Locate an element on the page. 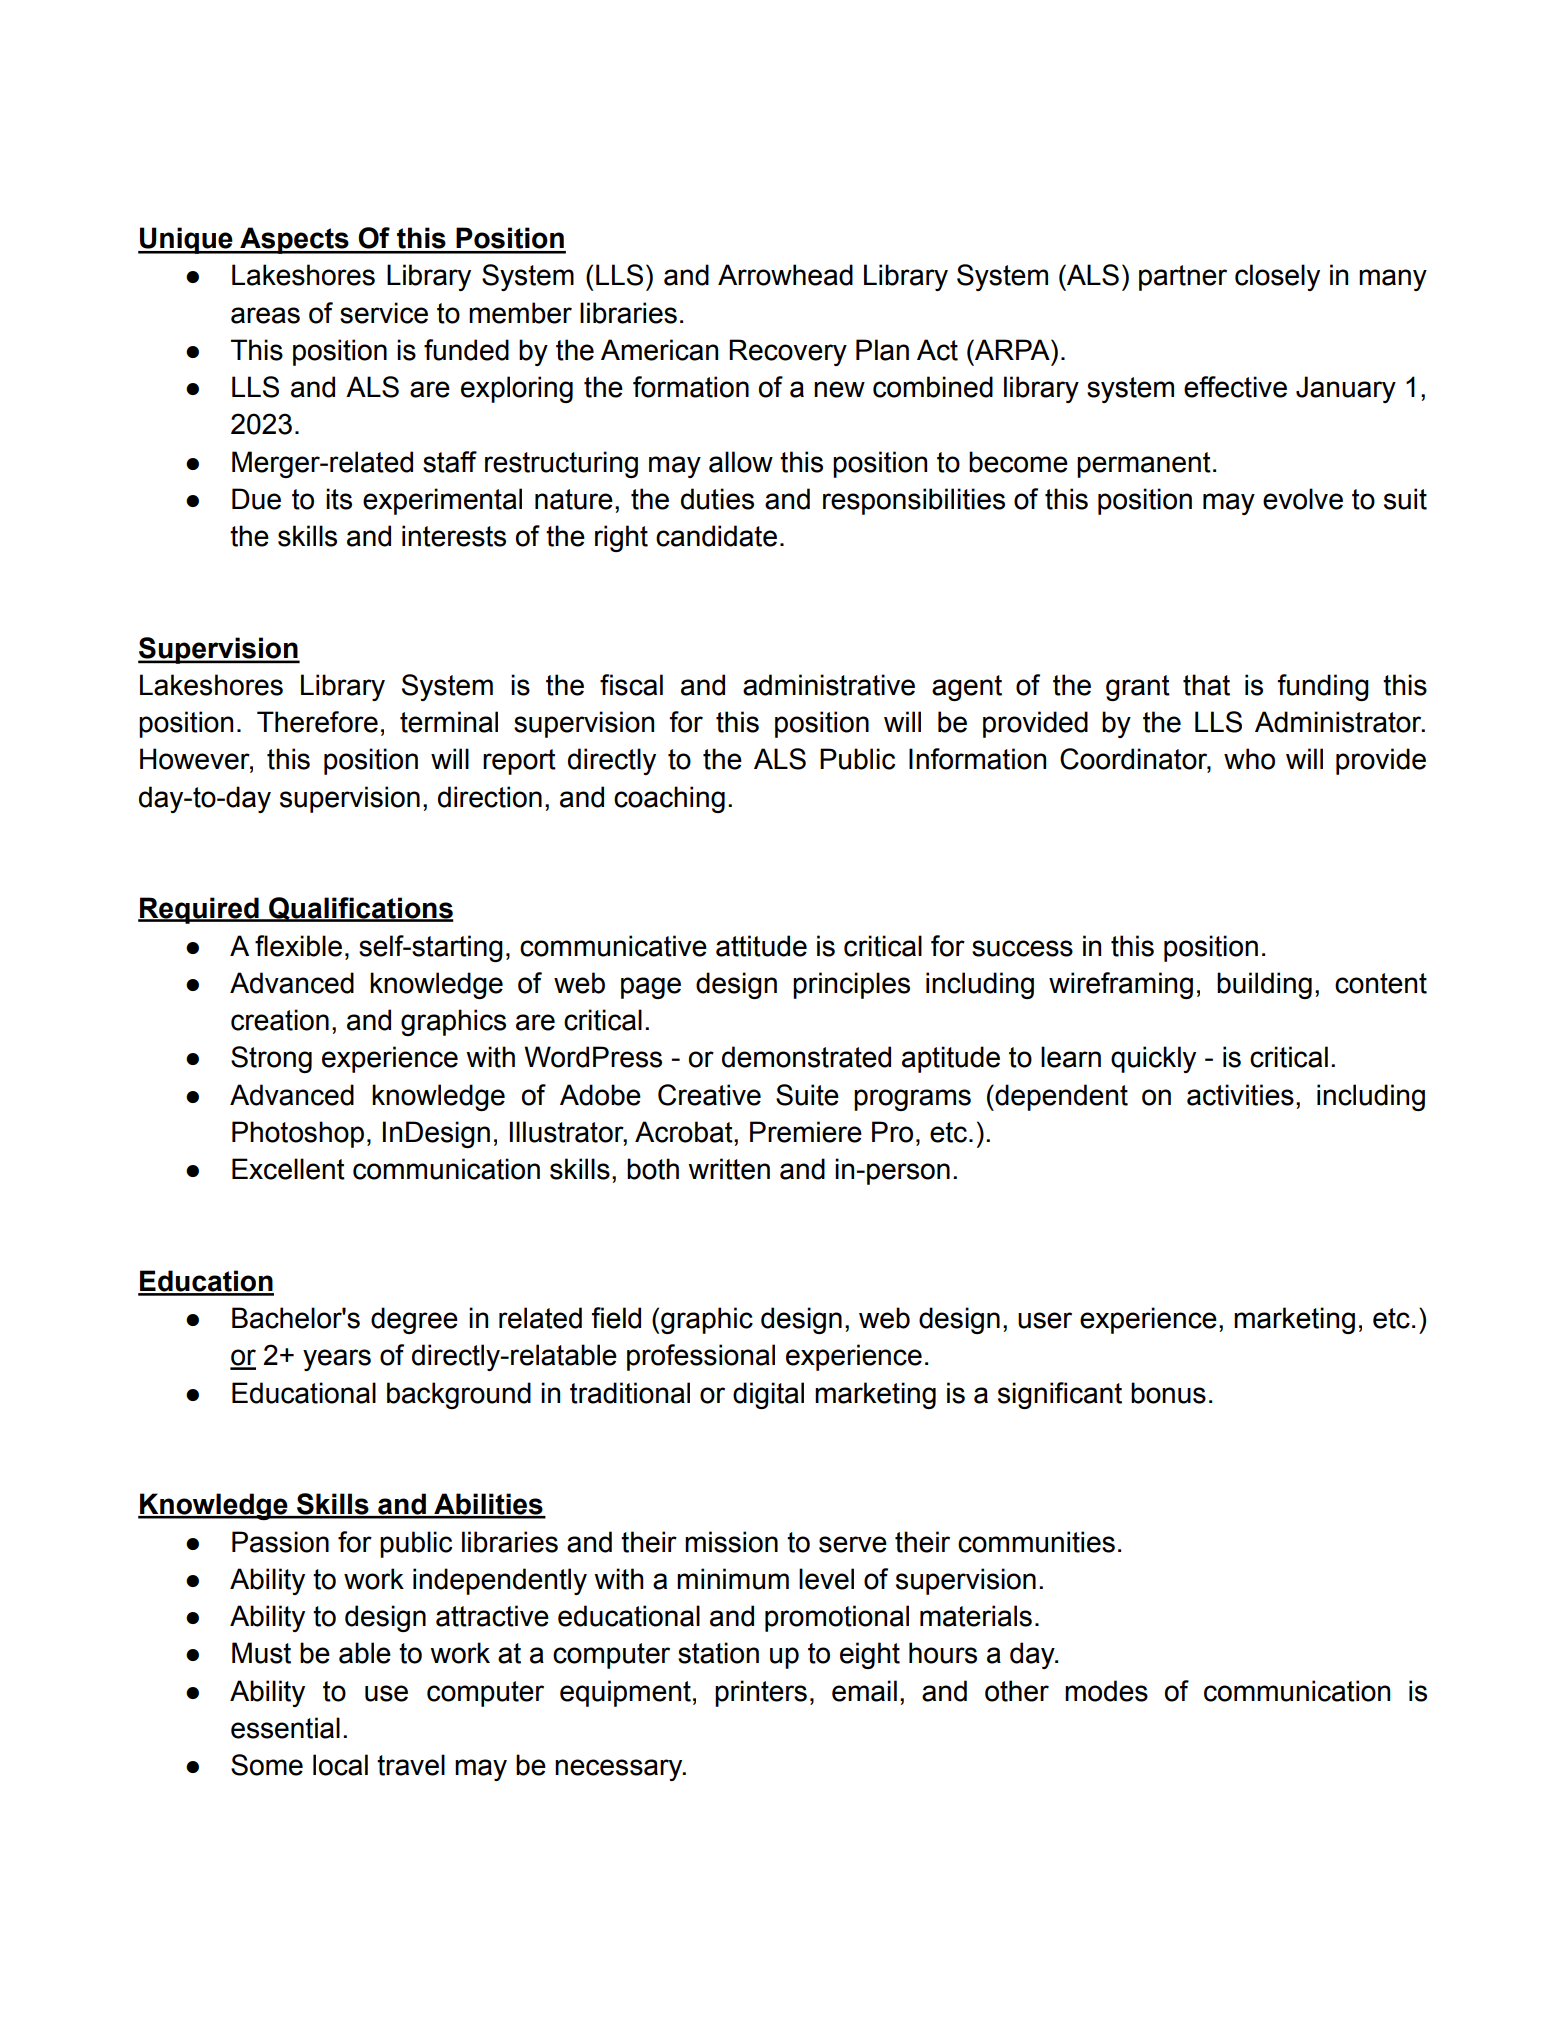 The height and width of the document is (2028, 1567). service is located at coordinates (384, 313).
